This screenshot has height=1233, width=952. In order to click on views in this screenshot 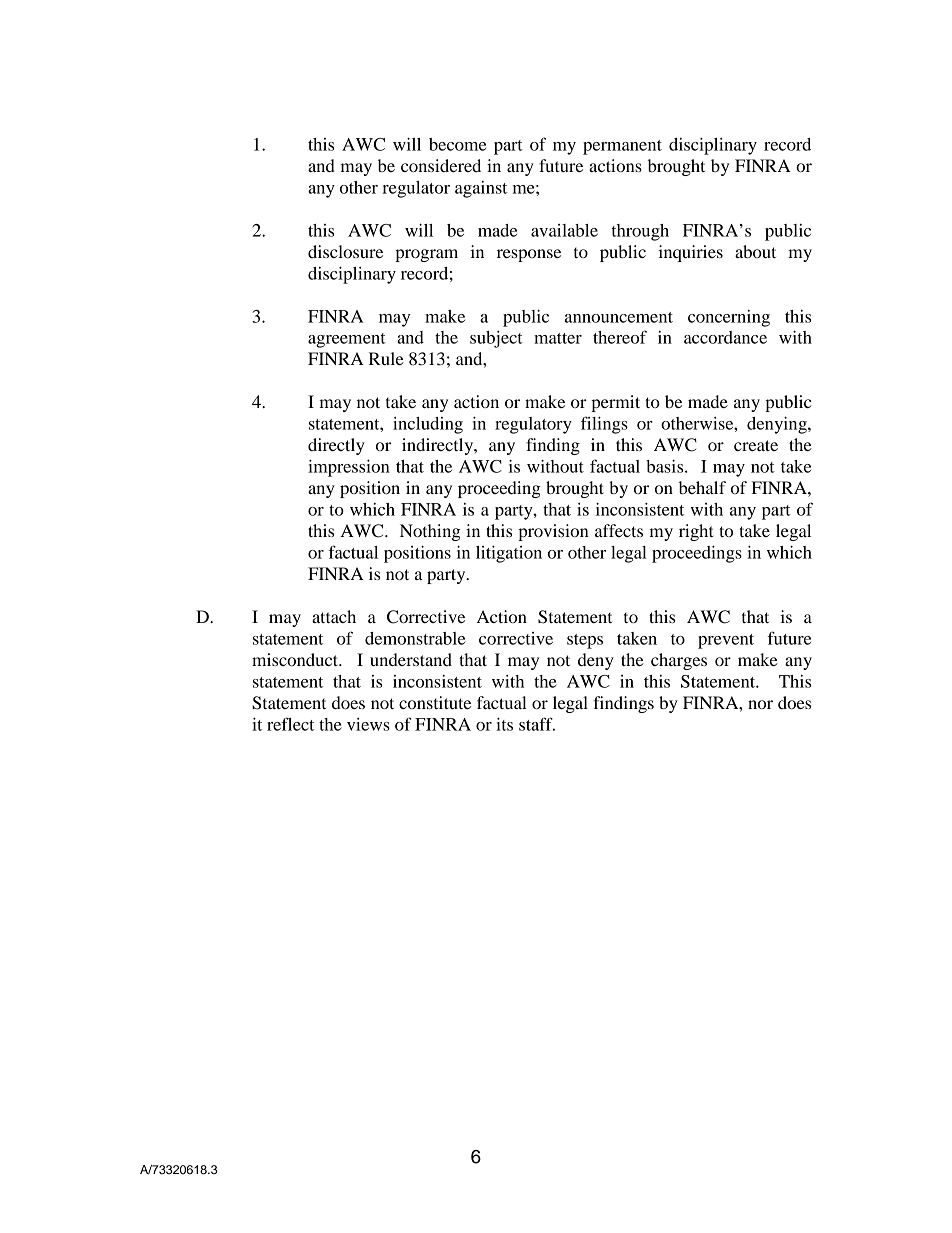, I will do `click(368, 724)`.
